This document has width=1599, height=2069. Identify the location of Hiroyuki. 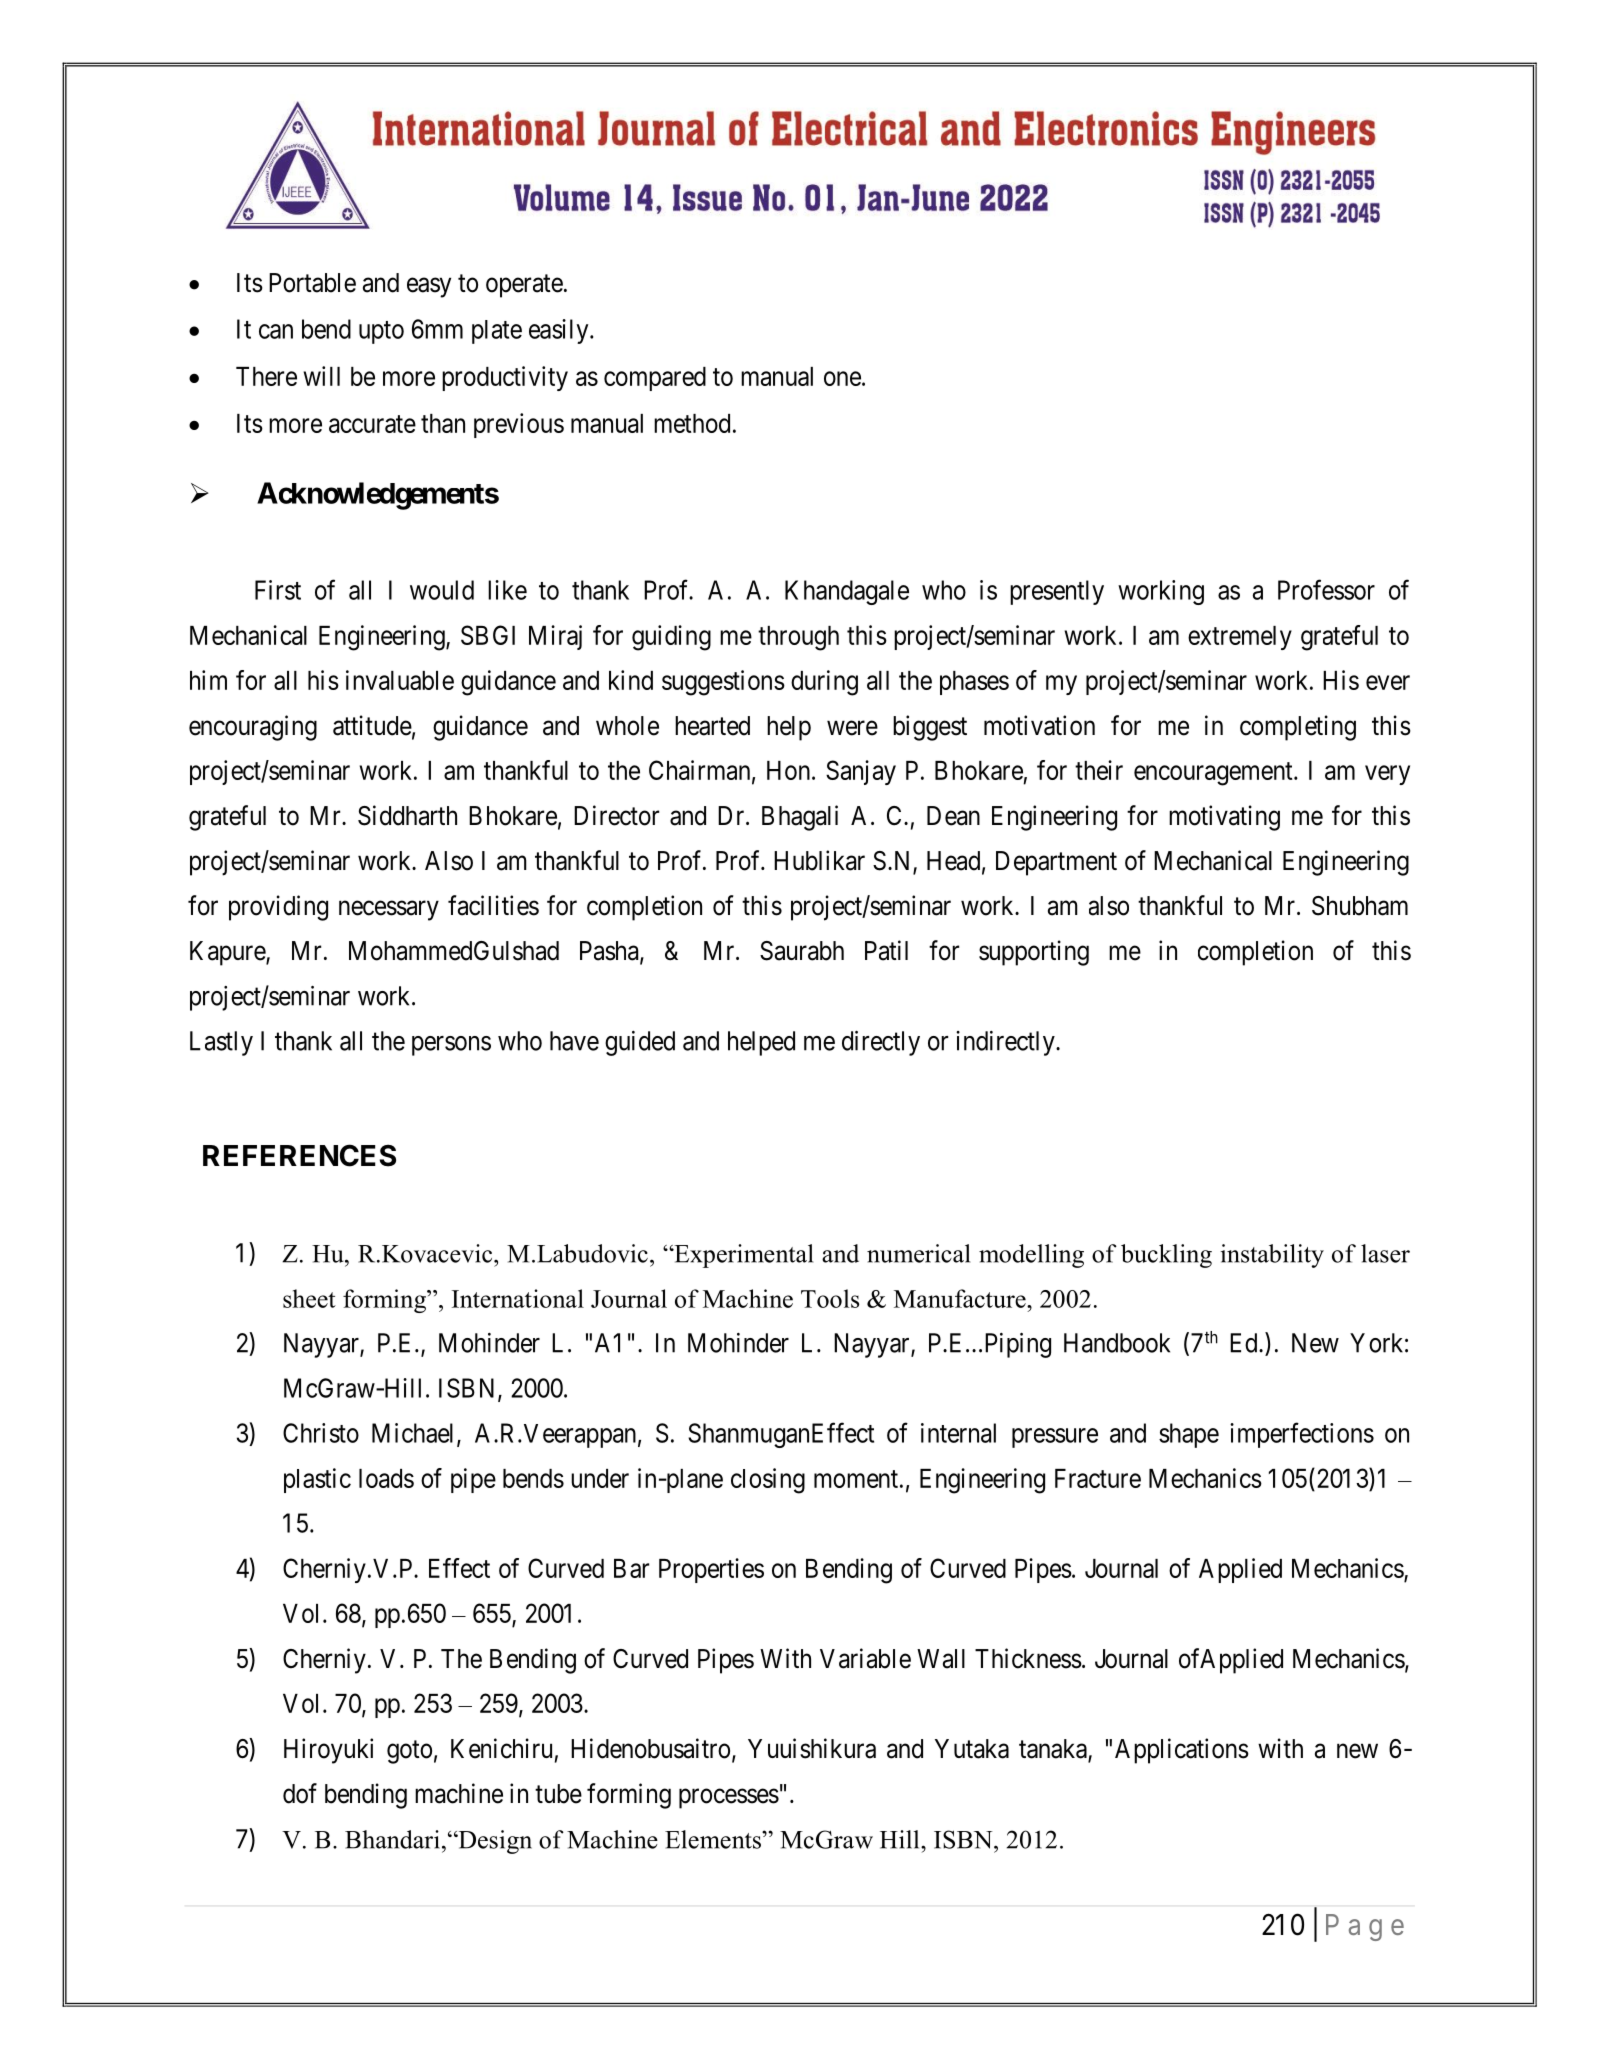
(328, 1751).
